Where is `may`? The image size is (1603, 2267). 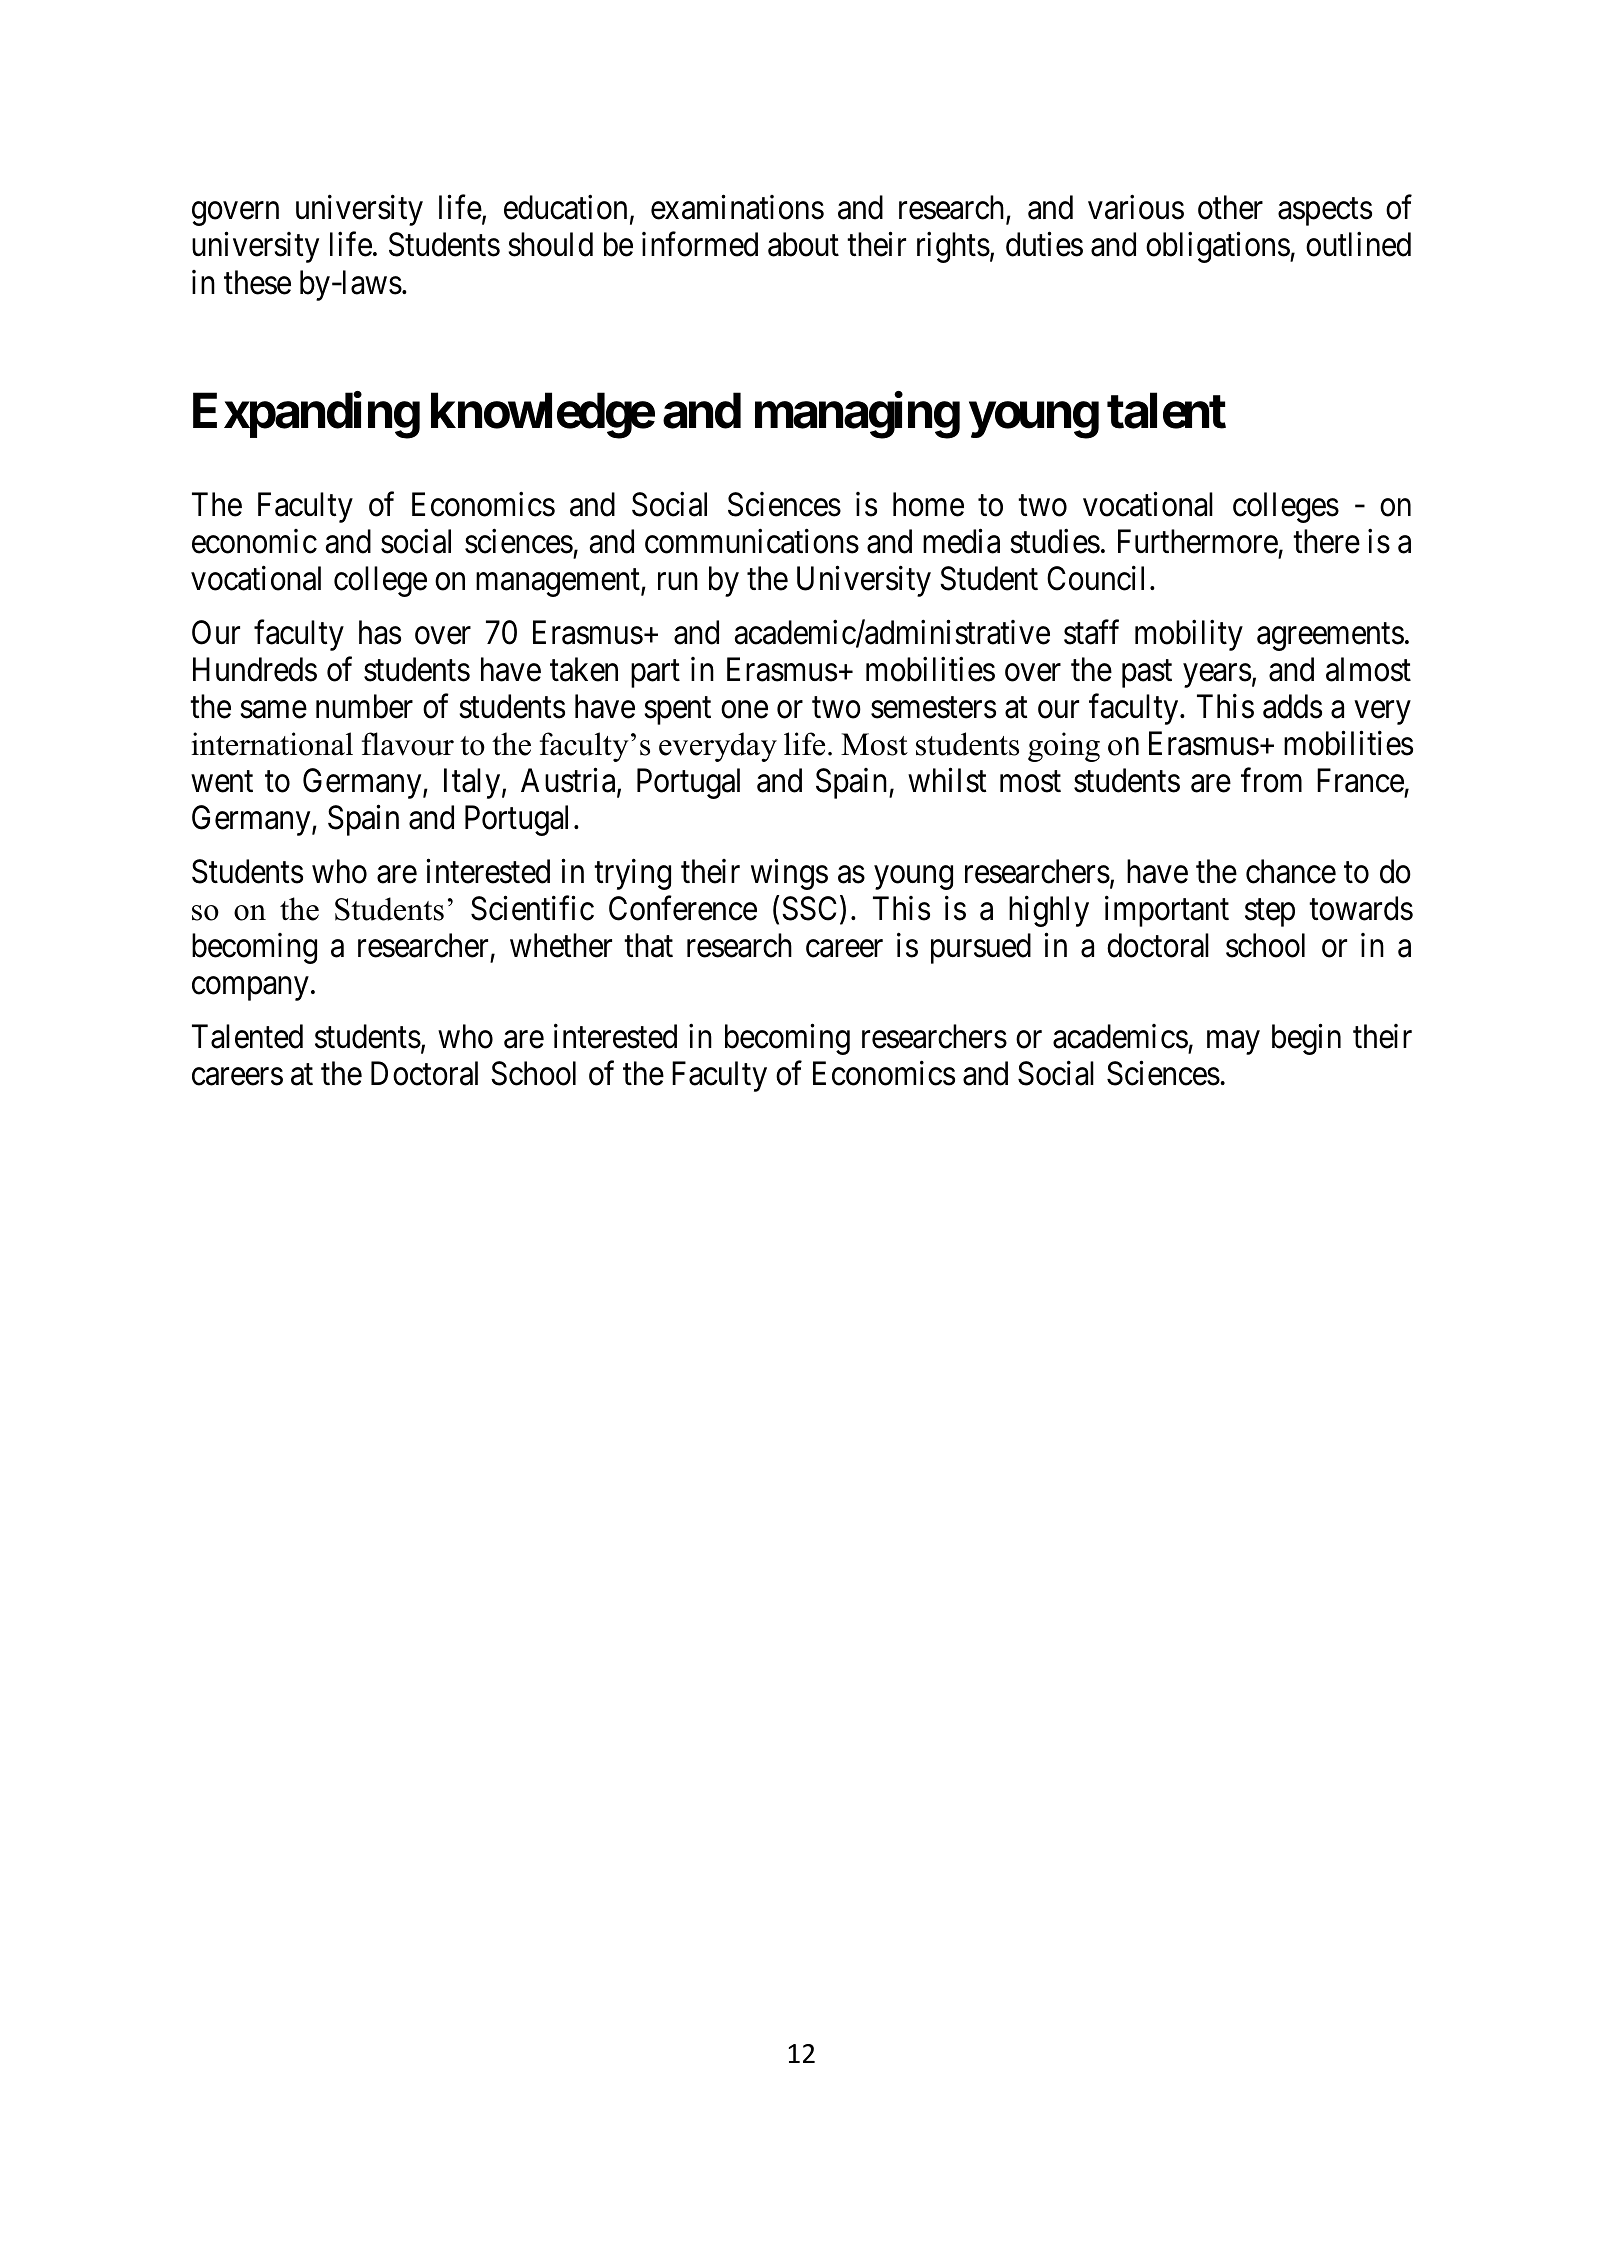 may is located at coordinates (1233, 1043).
